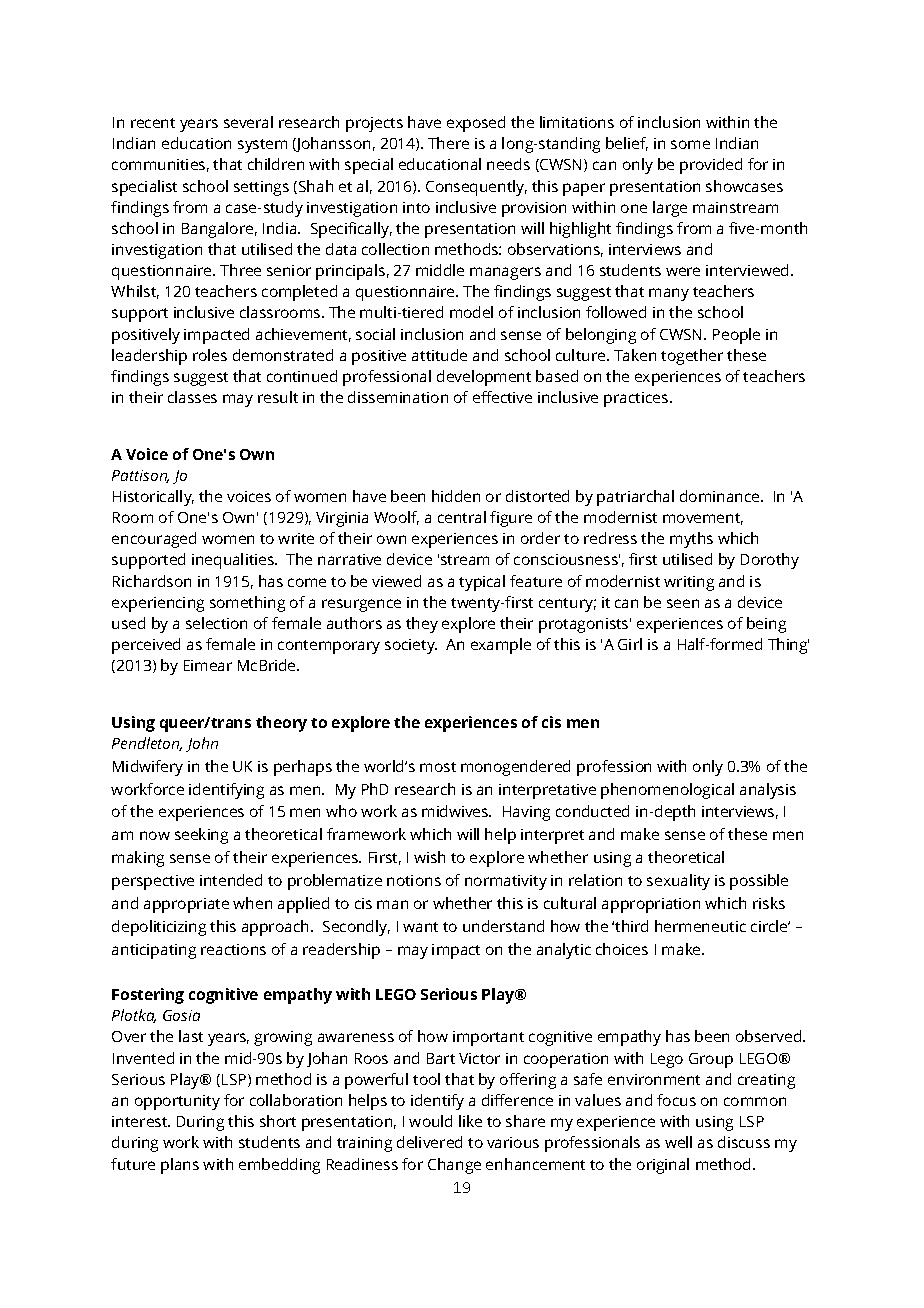 This screenshot has width=924, height=1308. Describe the element at coordinates (667, 791) in the screenshot. I see `phenomenological` at that location.
